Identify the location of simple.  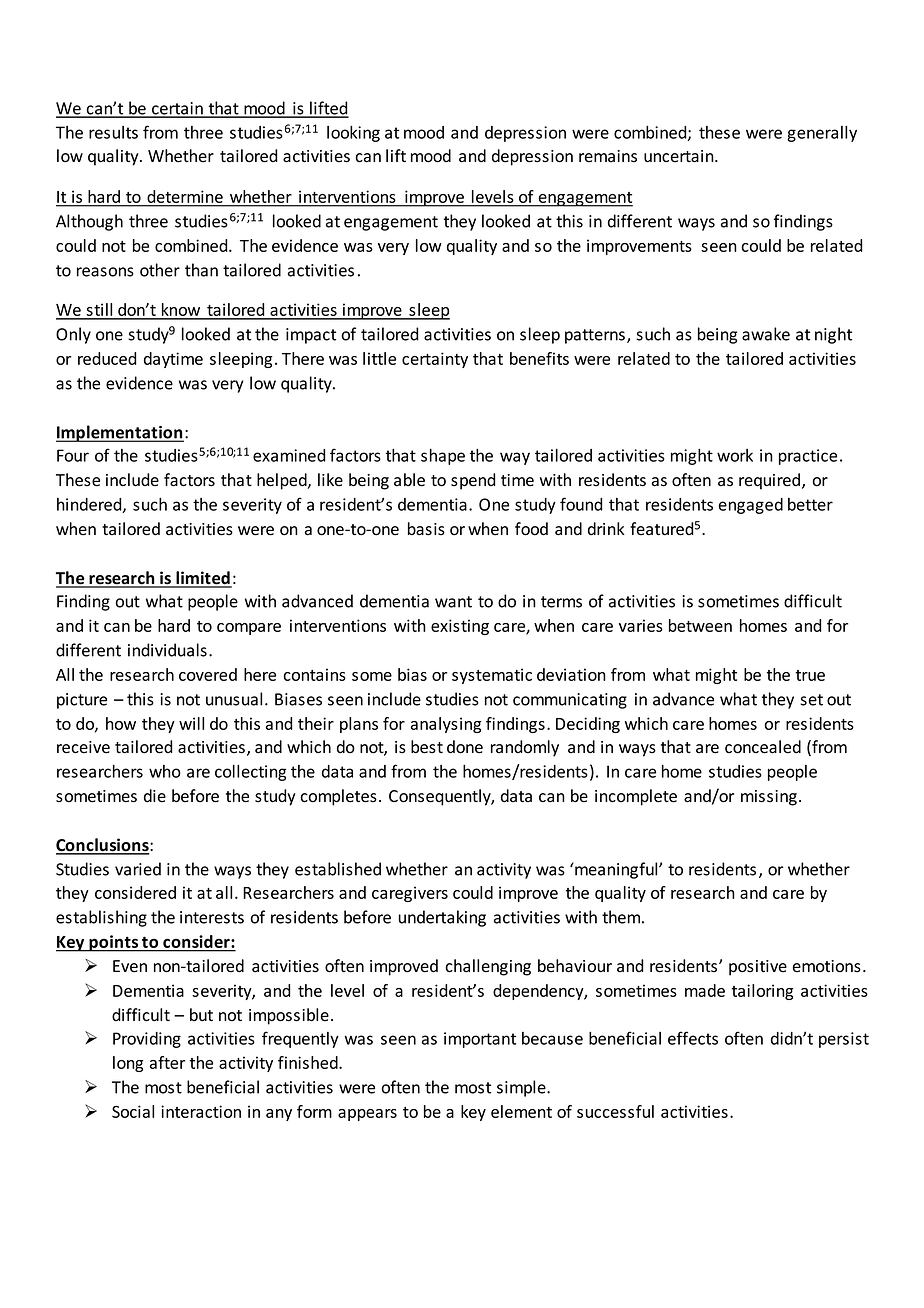
(522, 1088).
